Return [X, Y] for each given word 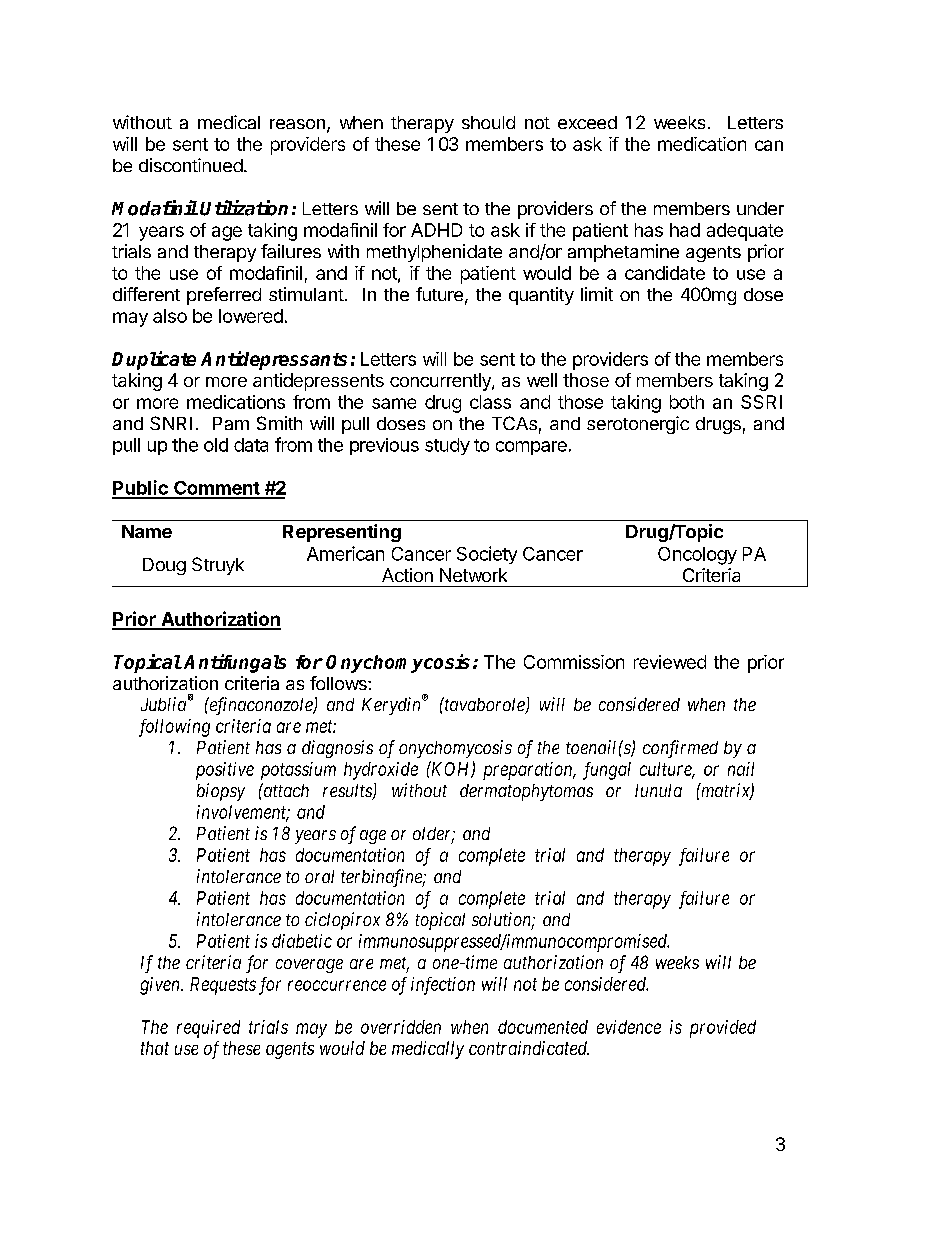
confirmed [680, 749]
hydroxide [381, 771]
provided [723, 1029]
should [488, 122]
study [447, 446]
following [174, 728]
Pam [231, 423]
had [685, 230]
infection [443, 986]
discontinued [191, 165]
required [208, 1029]
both [687, 402]
